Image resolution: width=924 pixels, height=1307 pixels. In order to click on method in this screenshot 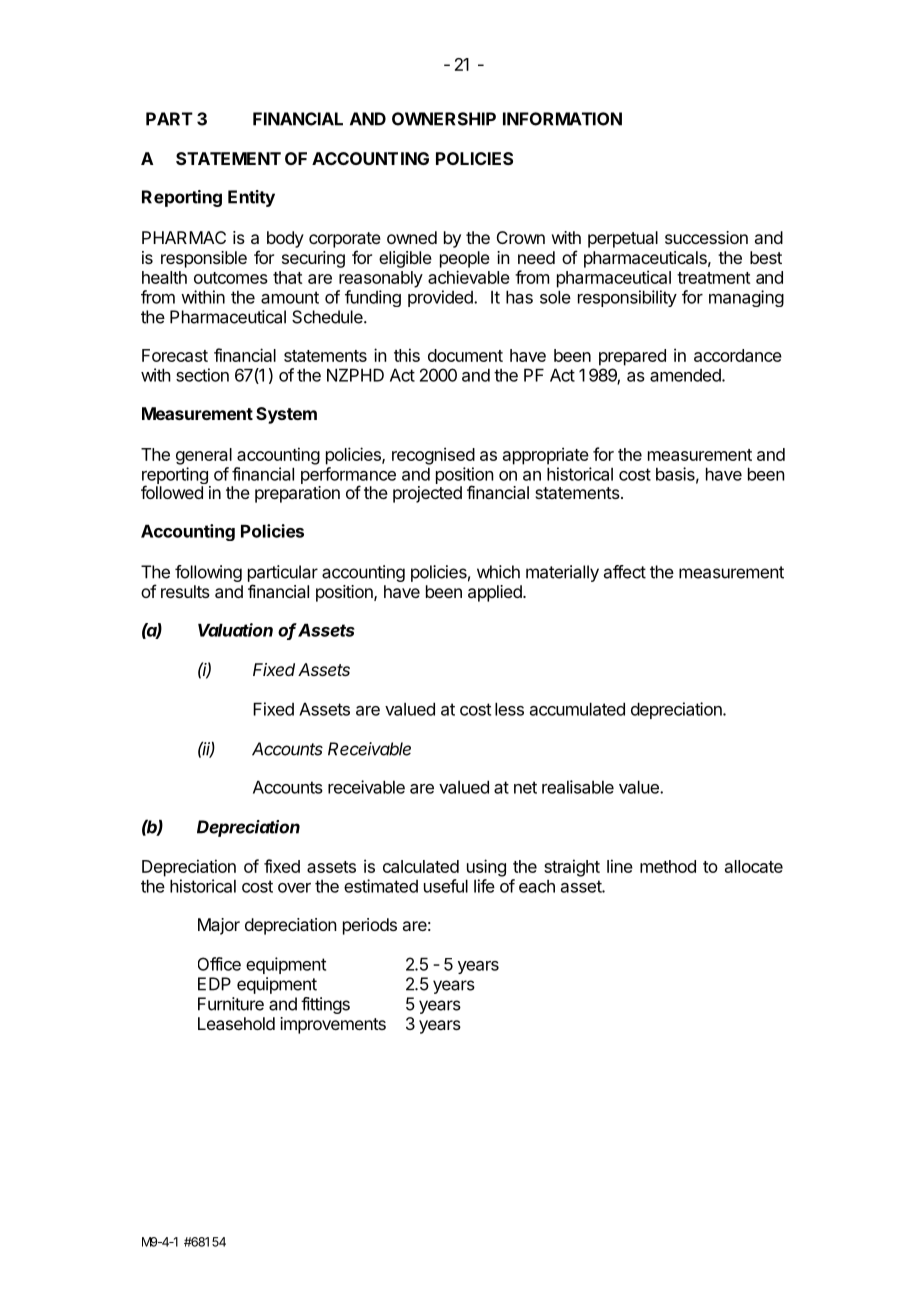, I will do `click(668, 866)`.
